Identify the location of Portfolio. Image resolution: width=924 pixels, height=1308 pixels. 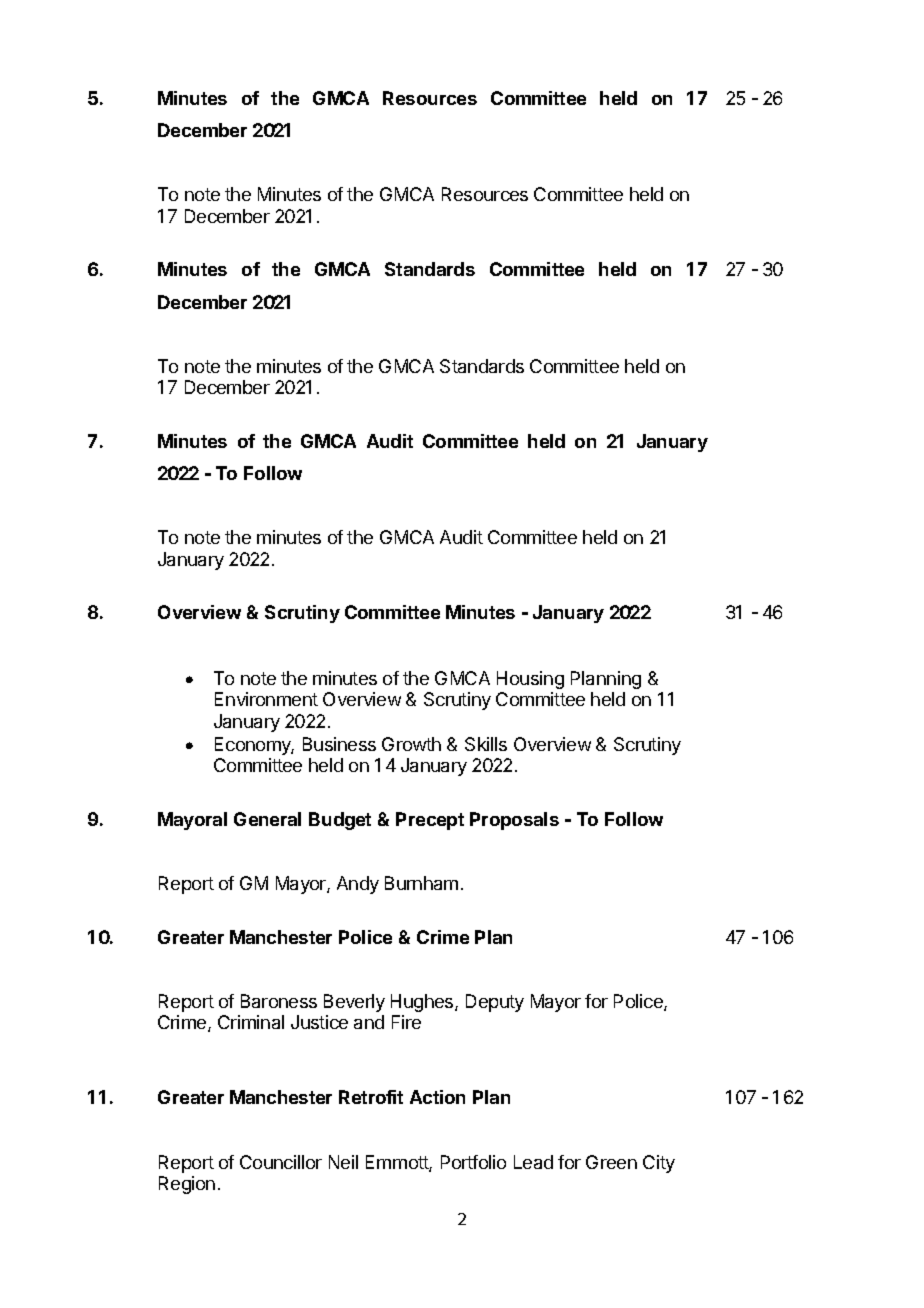
(473, 1162).
